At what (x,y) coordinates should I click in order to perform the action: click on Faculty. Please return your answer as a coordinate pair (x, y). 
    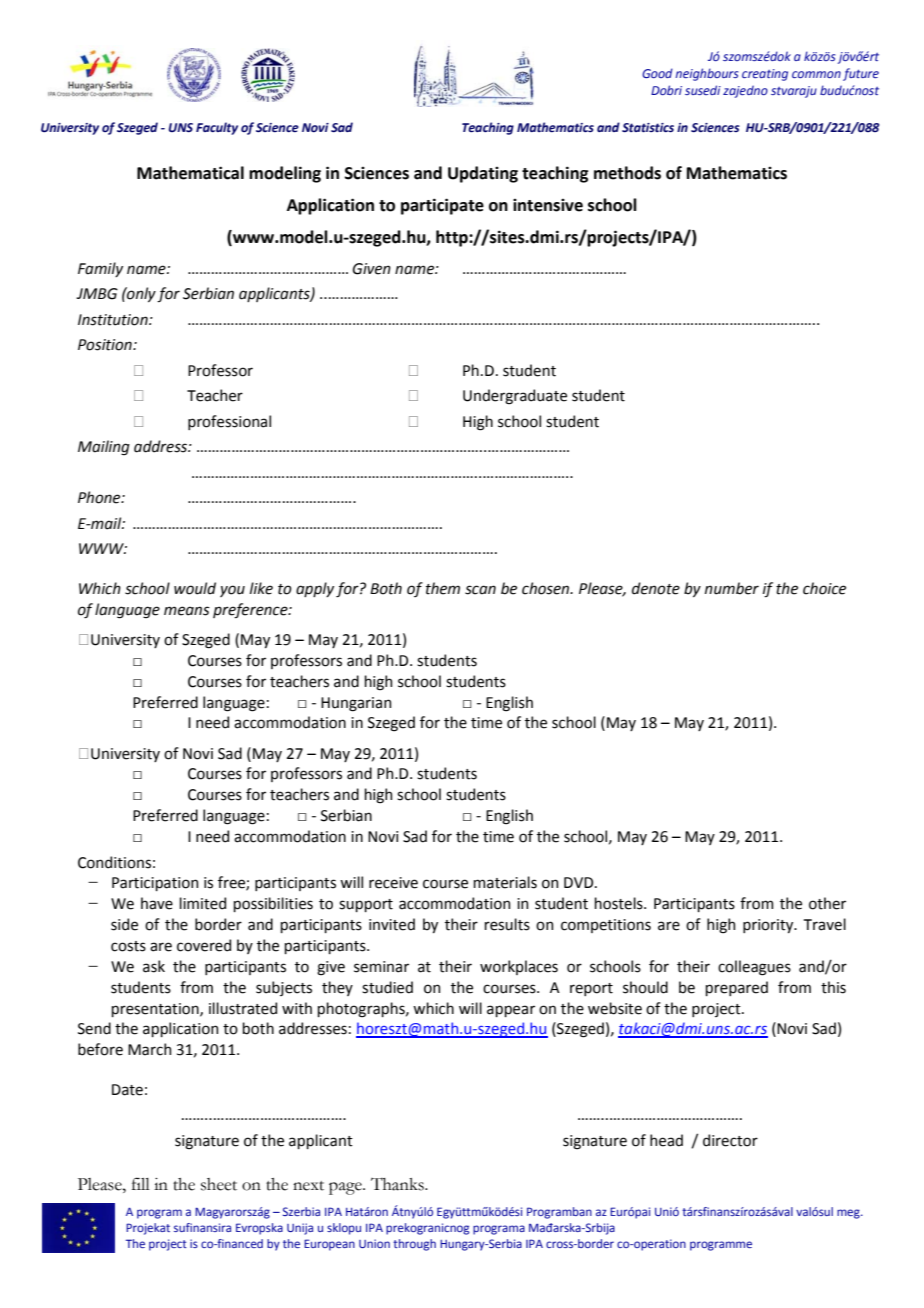
    Looking at the image, I should click on (217, 128).
